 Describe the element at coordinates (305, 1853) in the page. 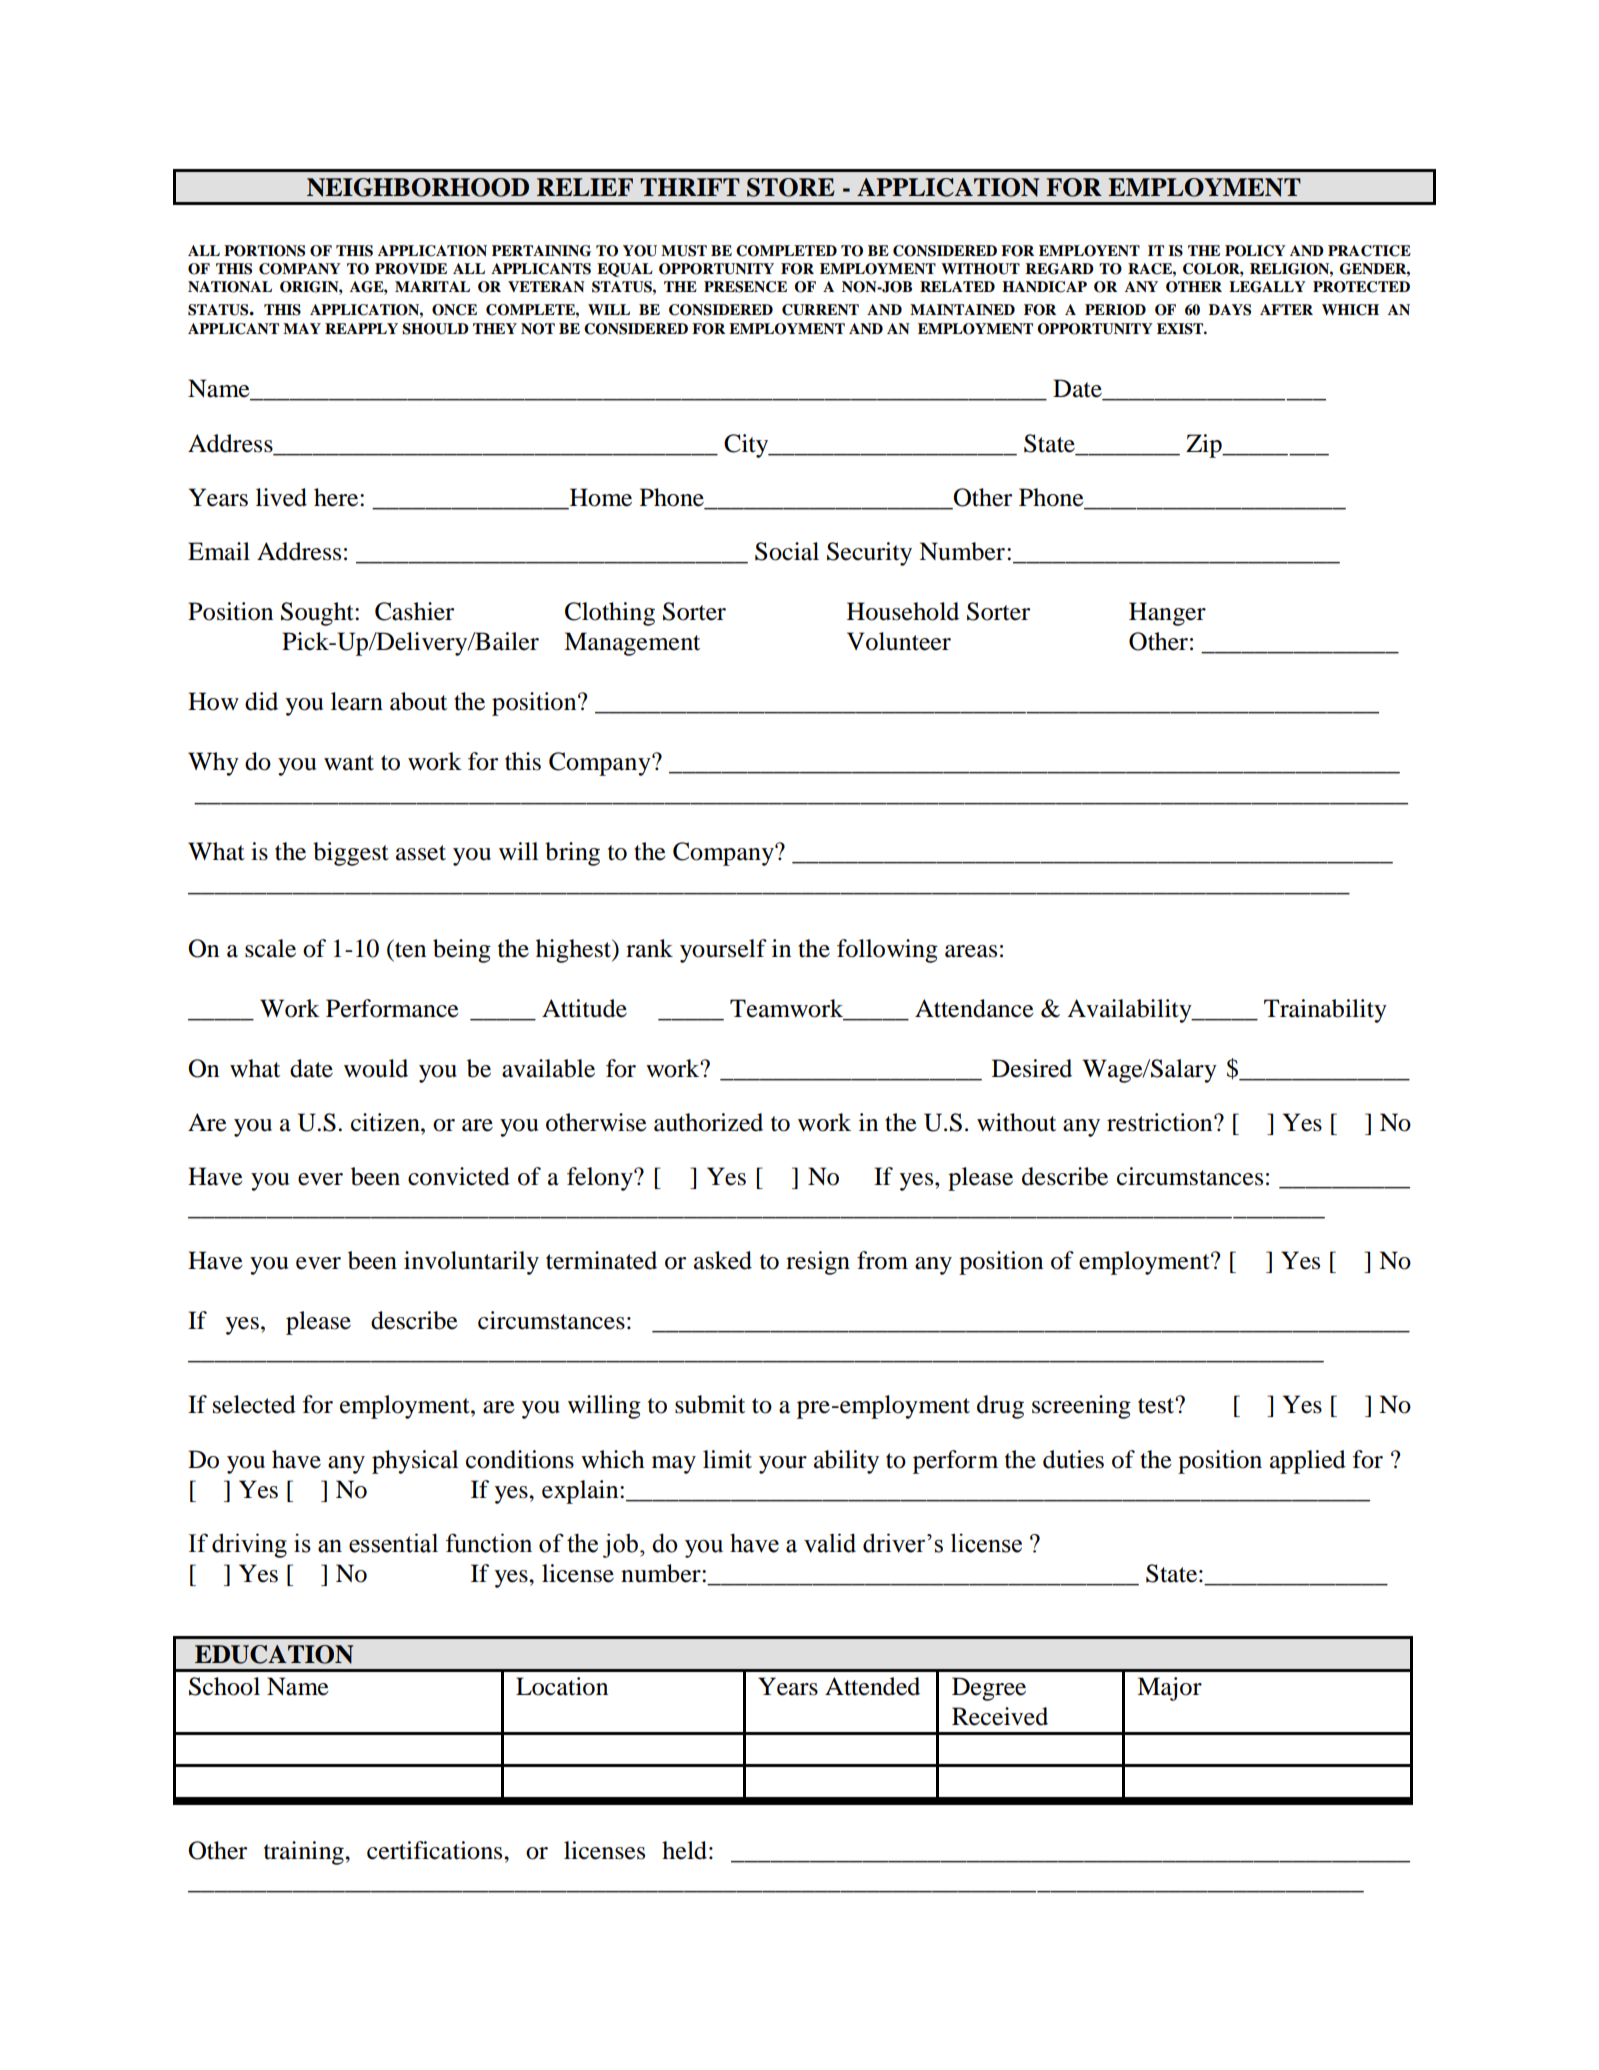

I see `training` at that location.
